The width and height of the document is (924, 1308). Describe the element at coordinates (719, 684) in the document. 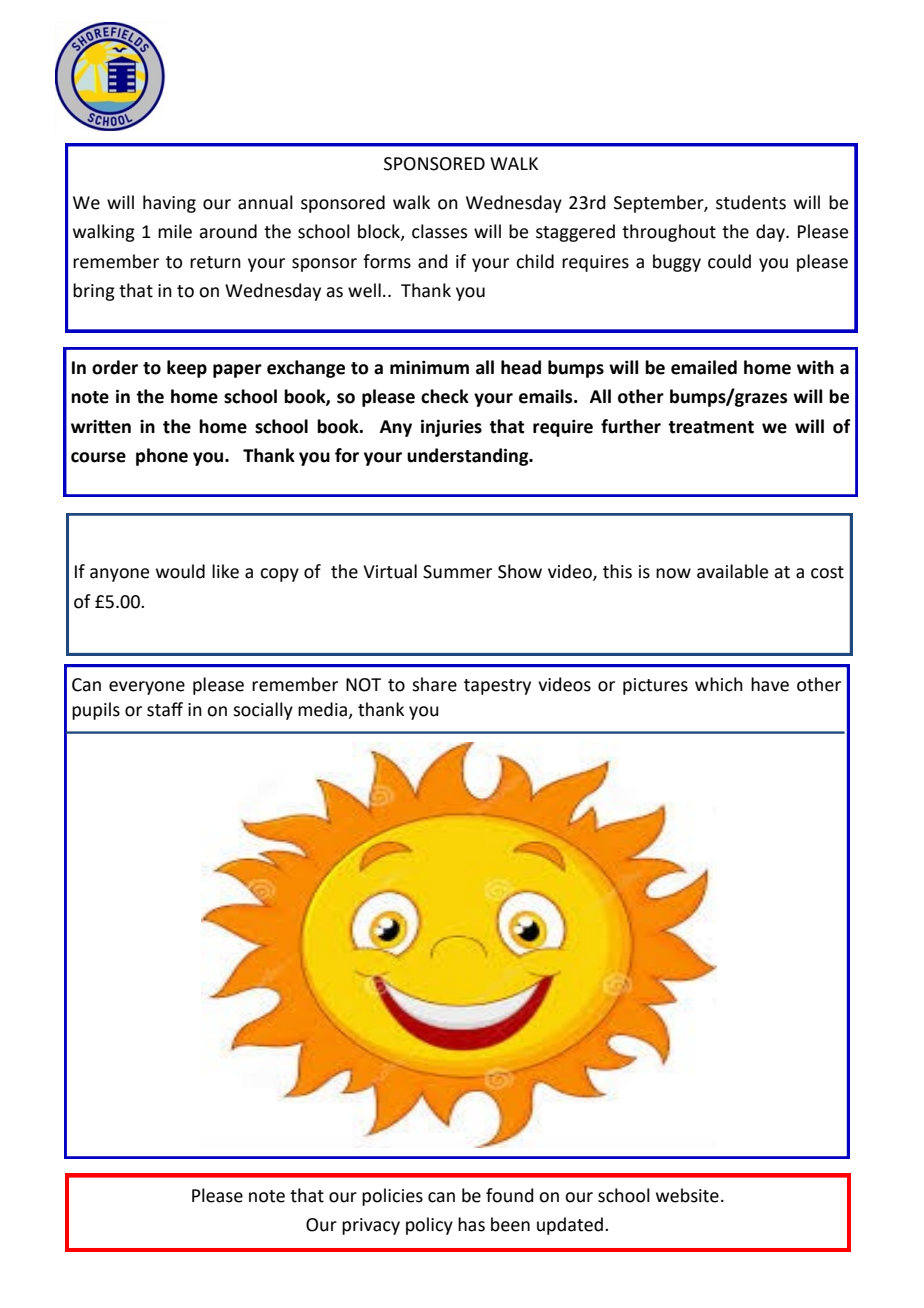

I see `which` at that location.
